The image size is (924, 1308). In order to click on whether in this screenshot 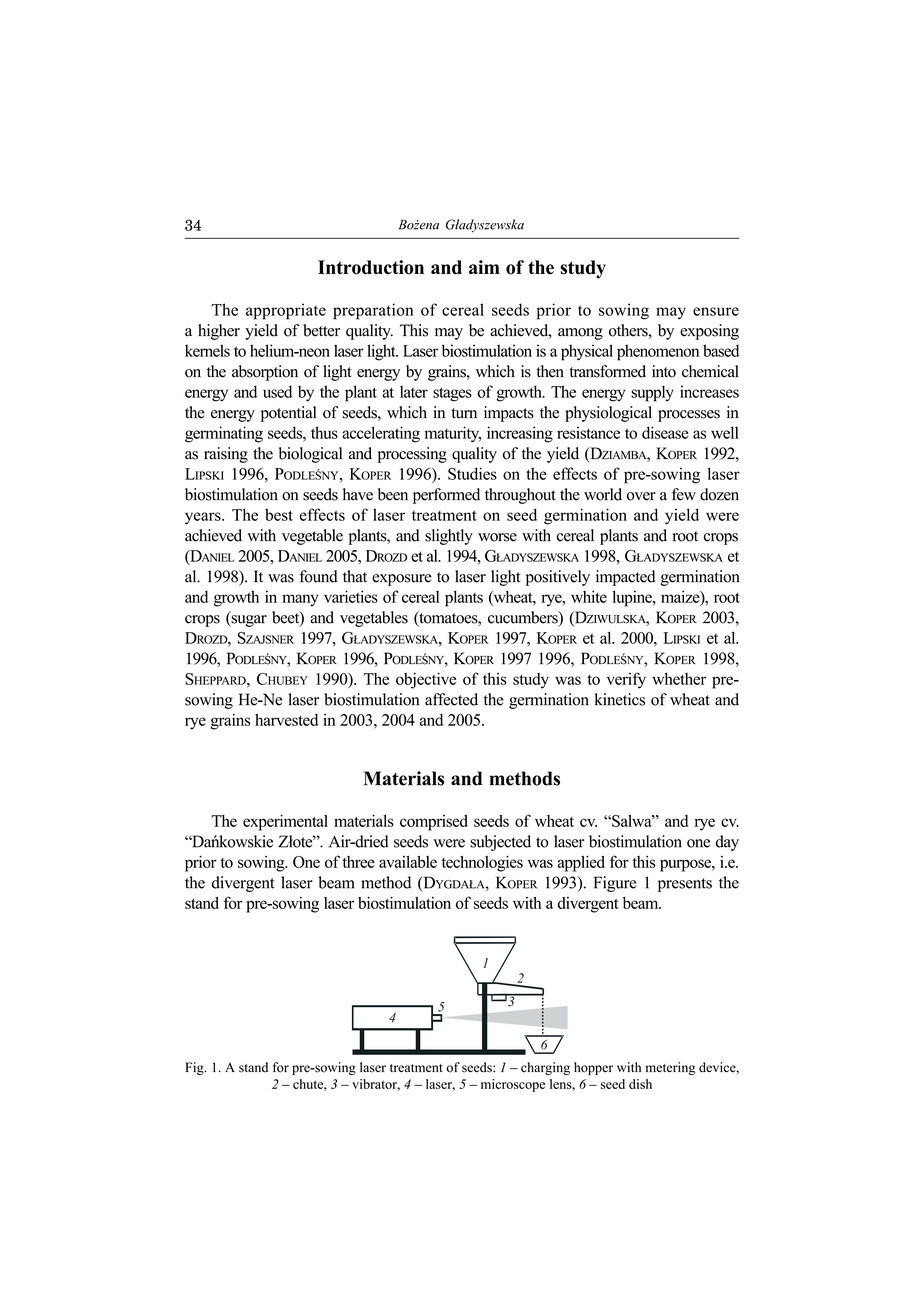, I will do `click(679, 678)`.
